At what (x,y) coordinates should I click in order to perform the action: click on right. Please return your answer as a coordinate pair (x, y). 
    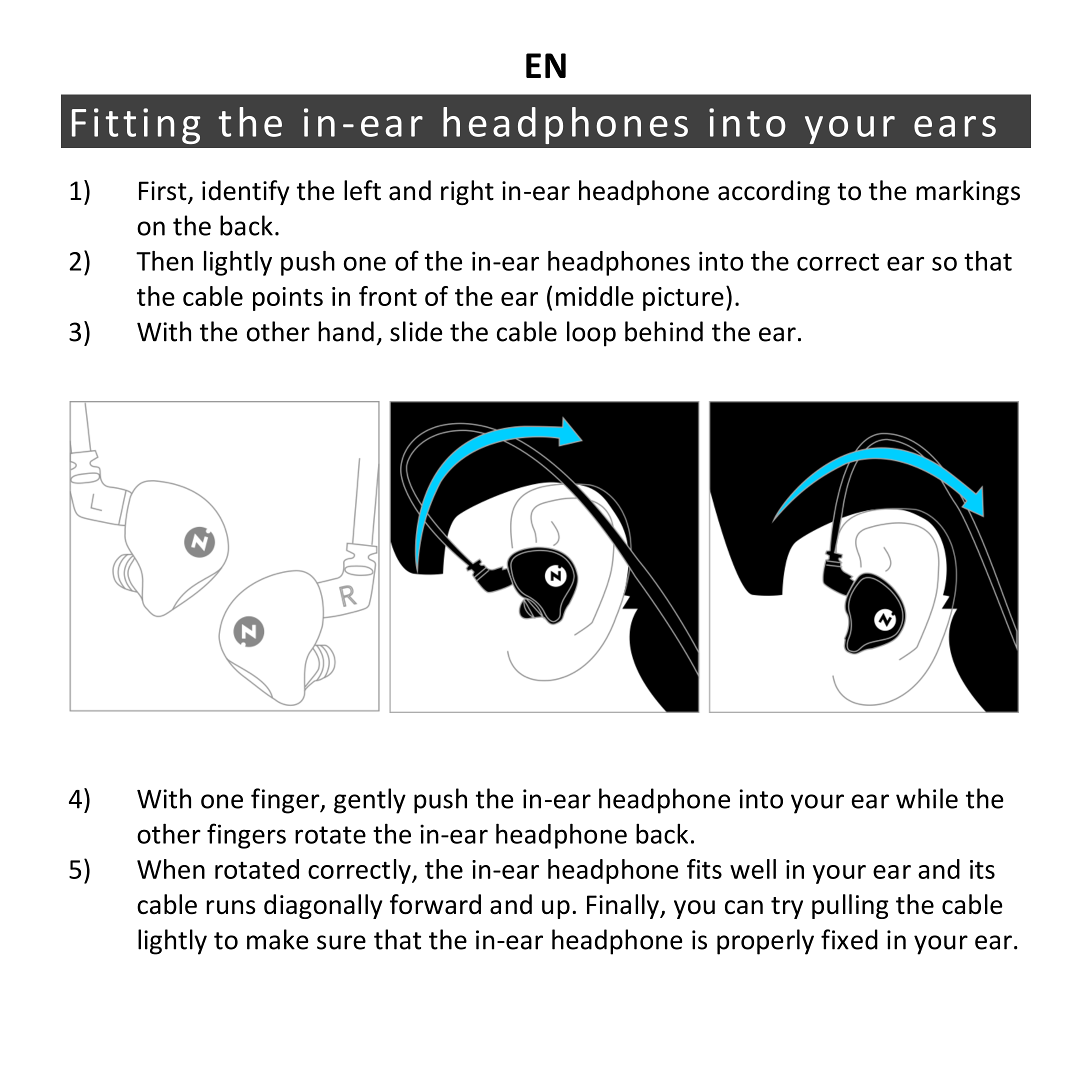
    Looking at the image, I should click on (467, 192).
